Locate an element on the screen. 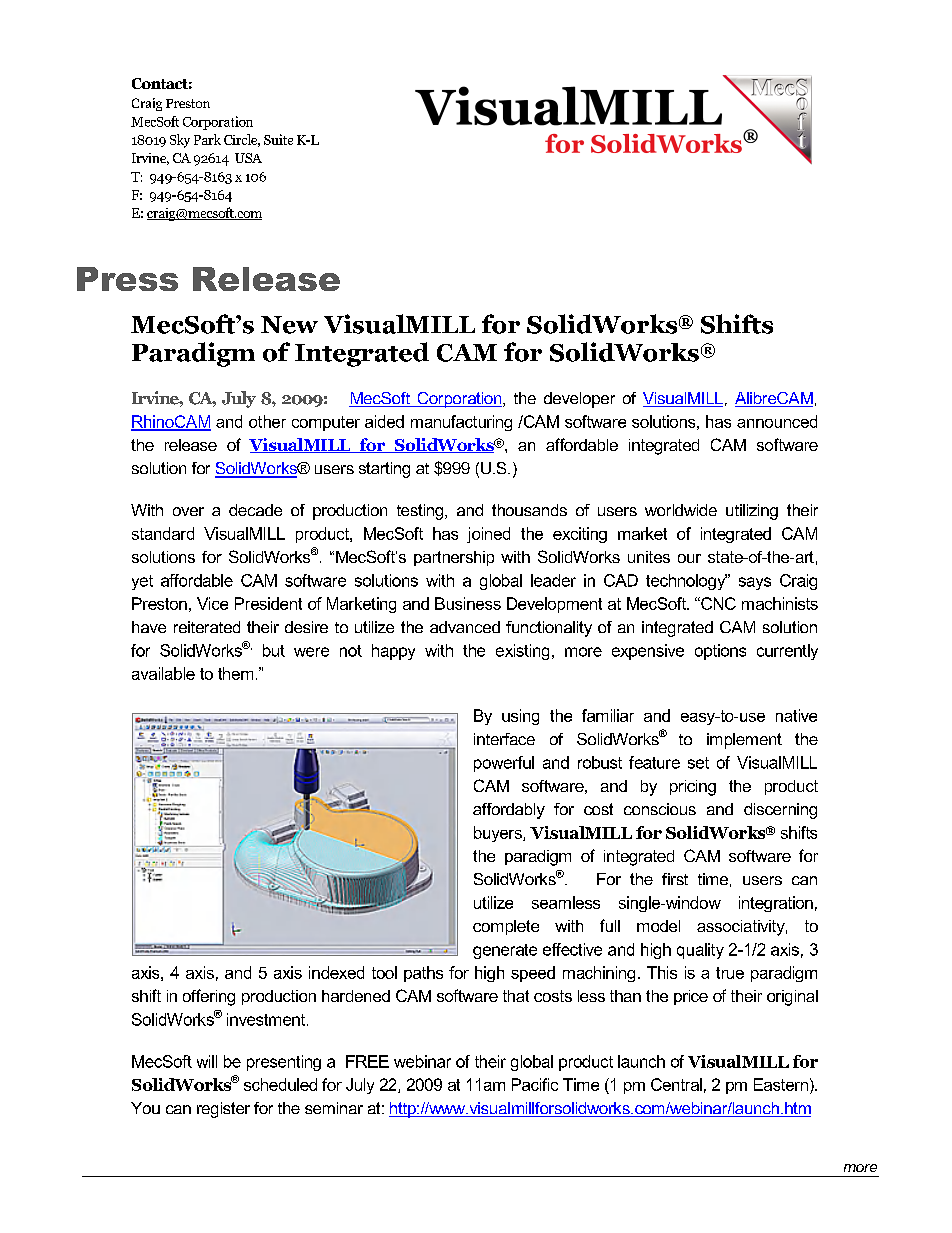  first is located at coordinates (675, 879).
